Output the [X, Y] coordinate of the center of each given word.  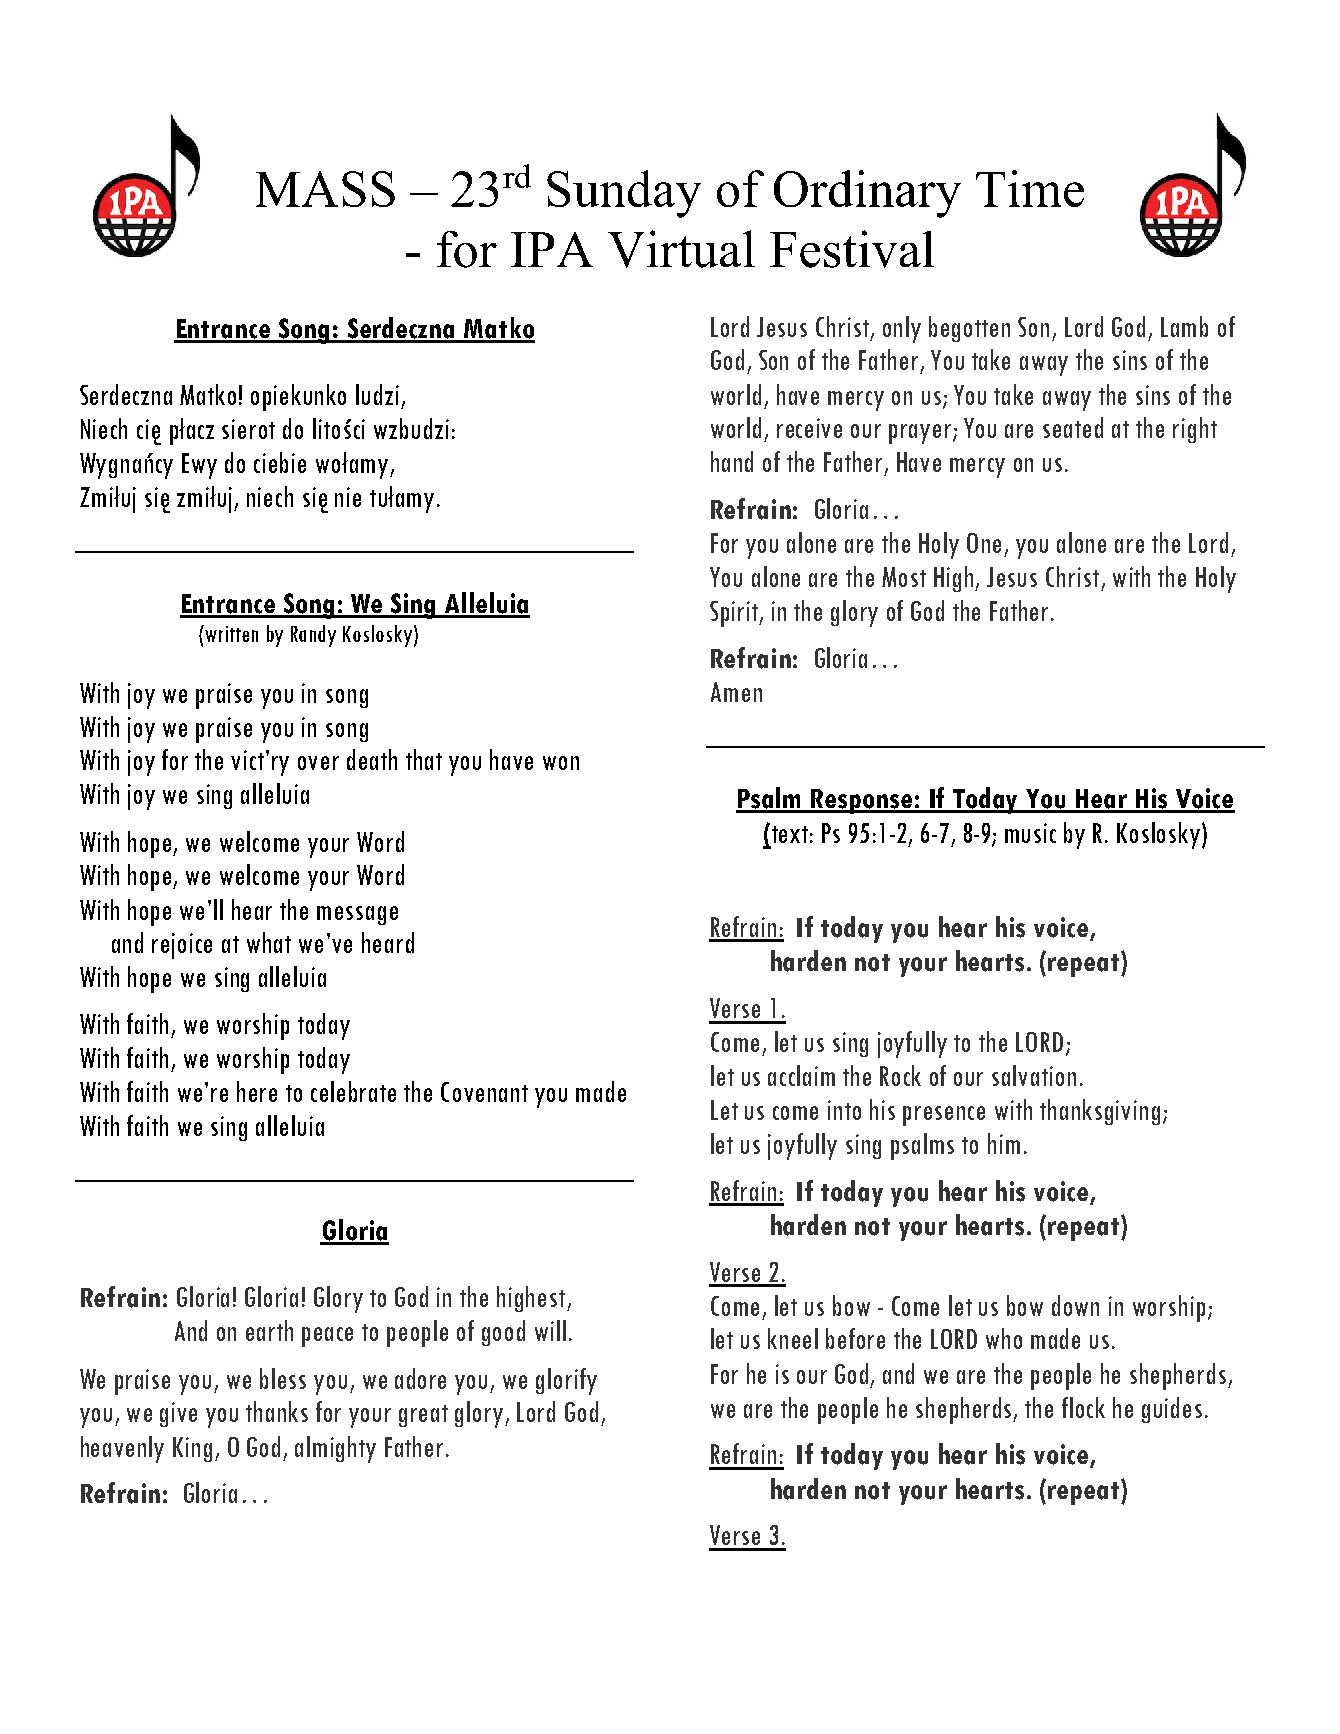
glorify [566, 1381]
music [1030, 833]
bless [283, 1378]
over [318, 763]
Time [1030, 188]
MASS [325, 189]
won [561, 763]
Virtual [681, 249]
